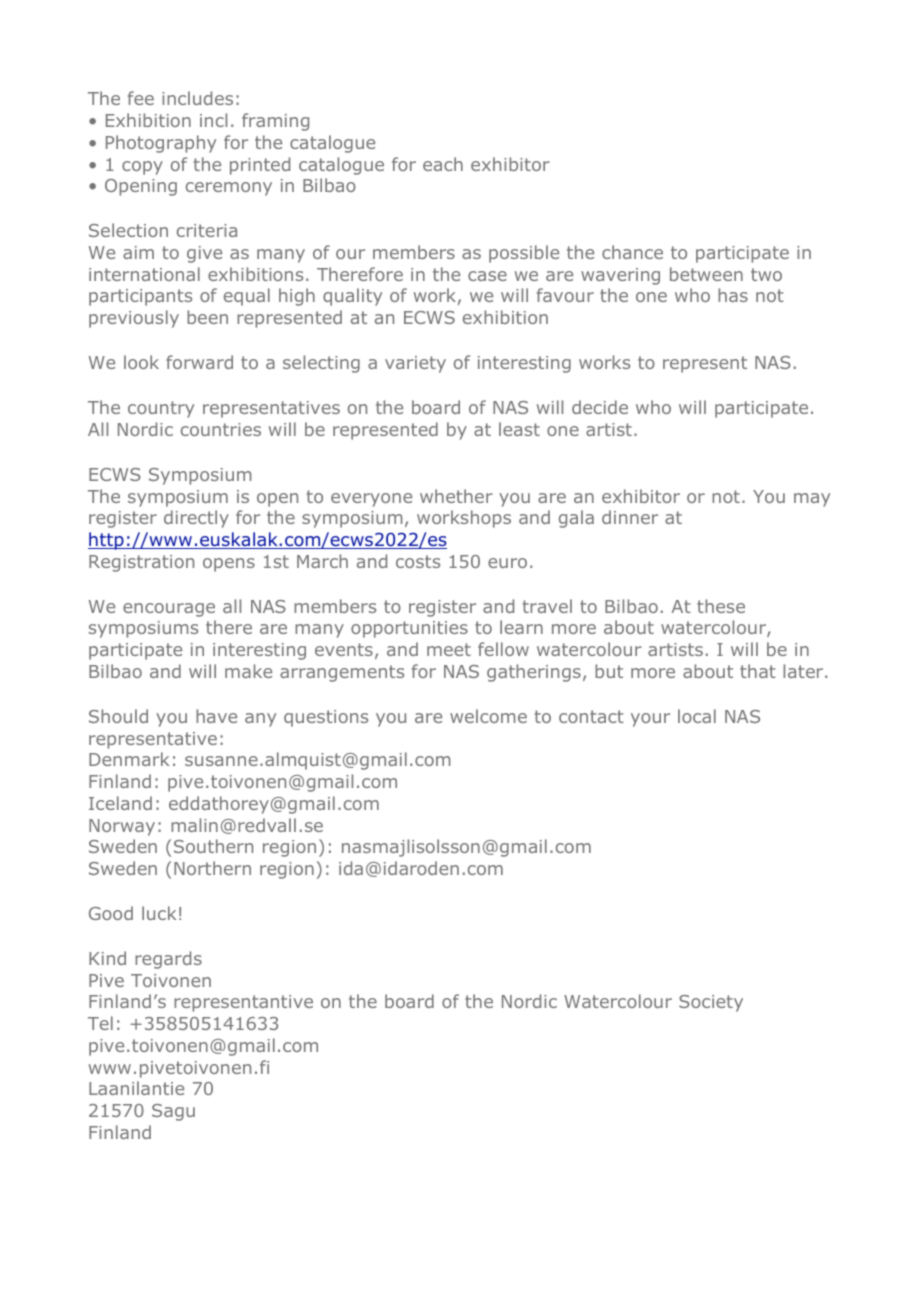 This page has height=1308, width=924. What do you see at coordinates (488, 716) in the page?
I see `welcome` at bounding box center [488, 716].
